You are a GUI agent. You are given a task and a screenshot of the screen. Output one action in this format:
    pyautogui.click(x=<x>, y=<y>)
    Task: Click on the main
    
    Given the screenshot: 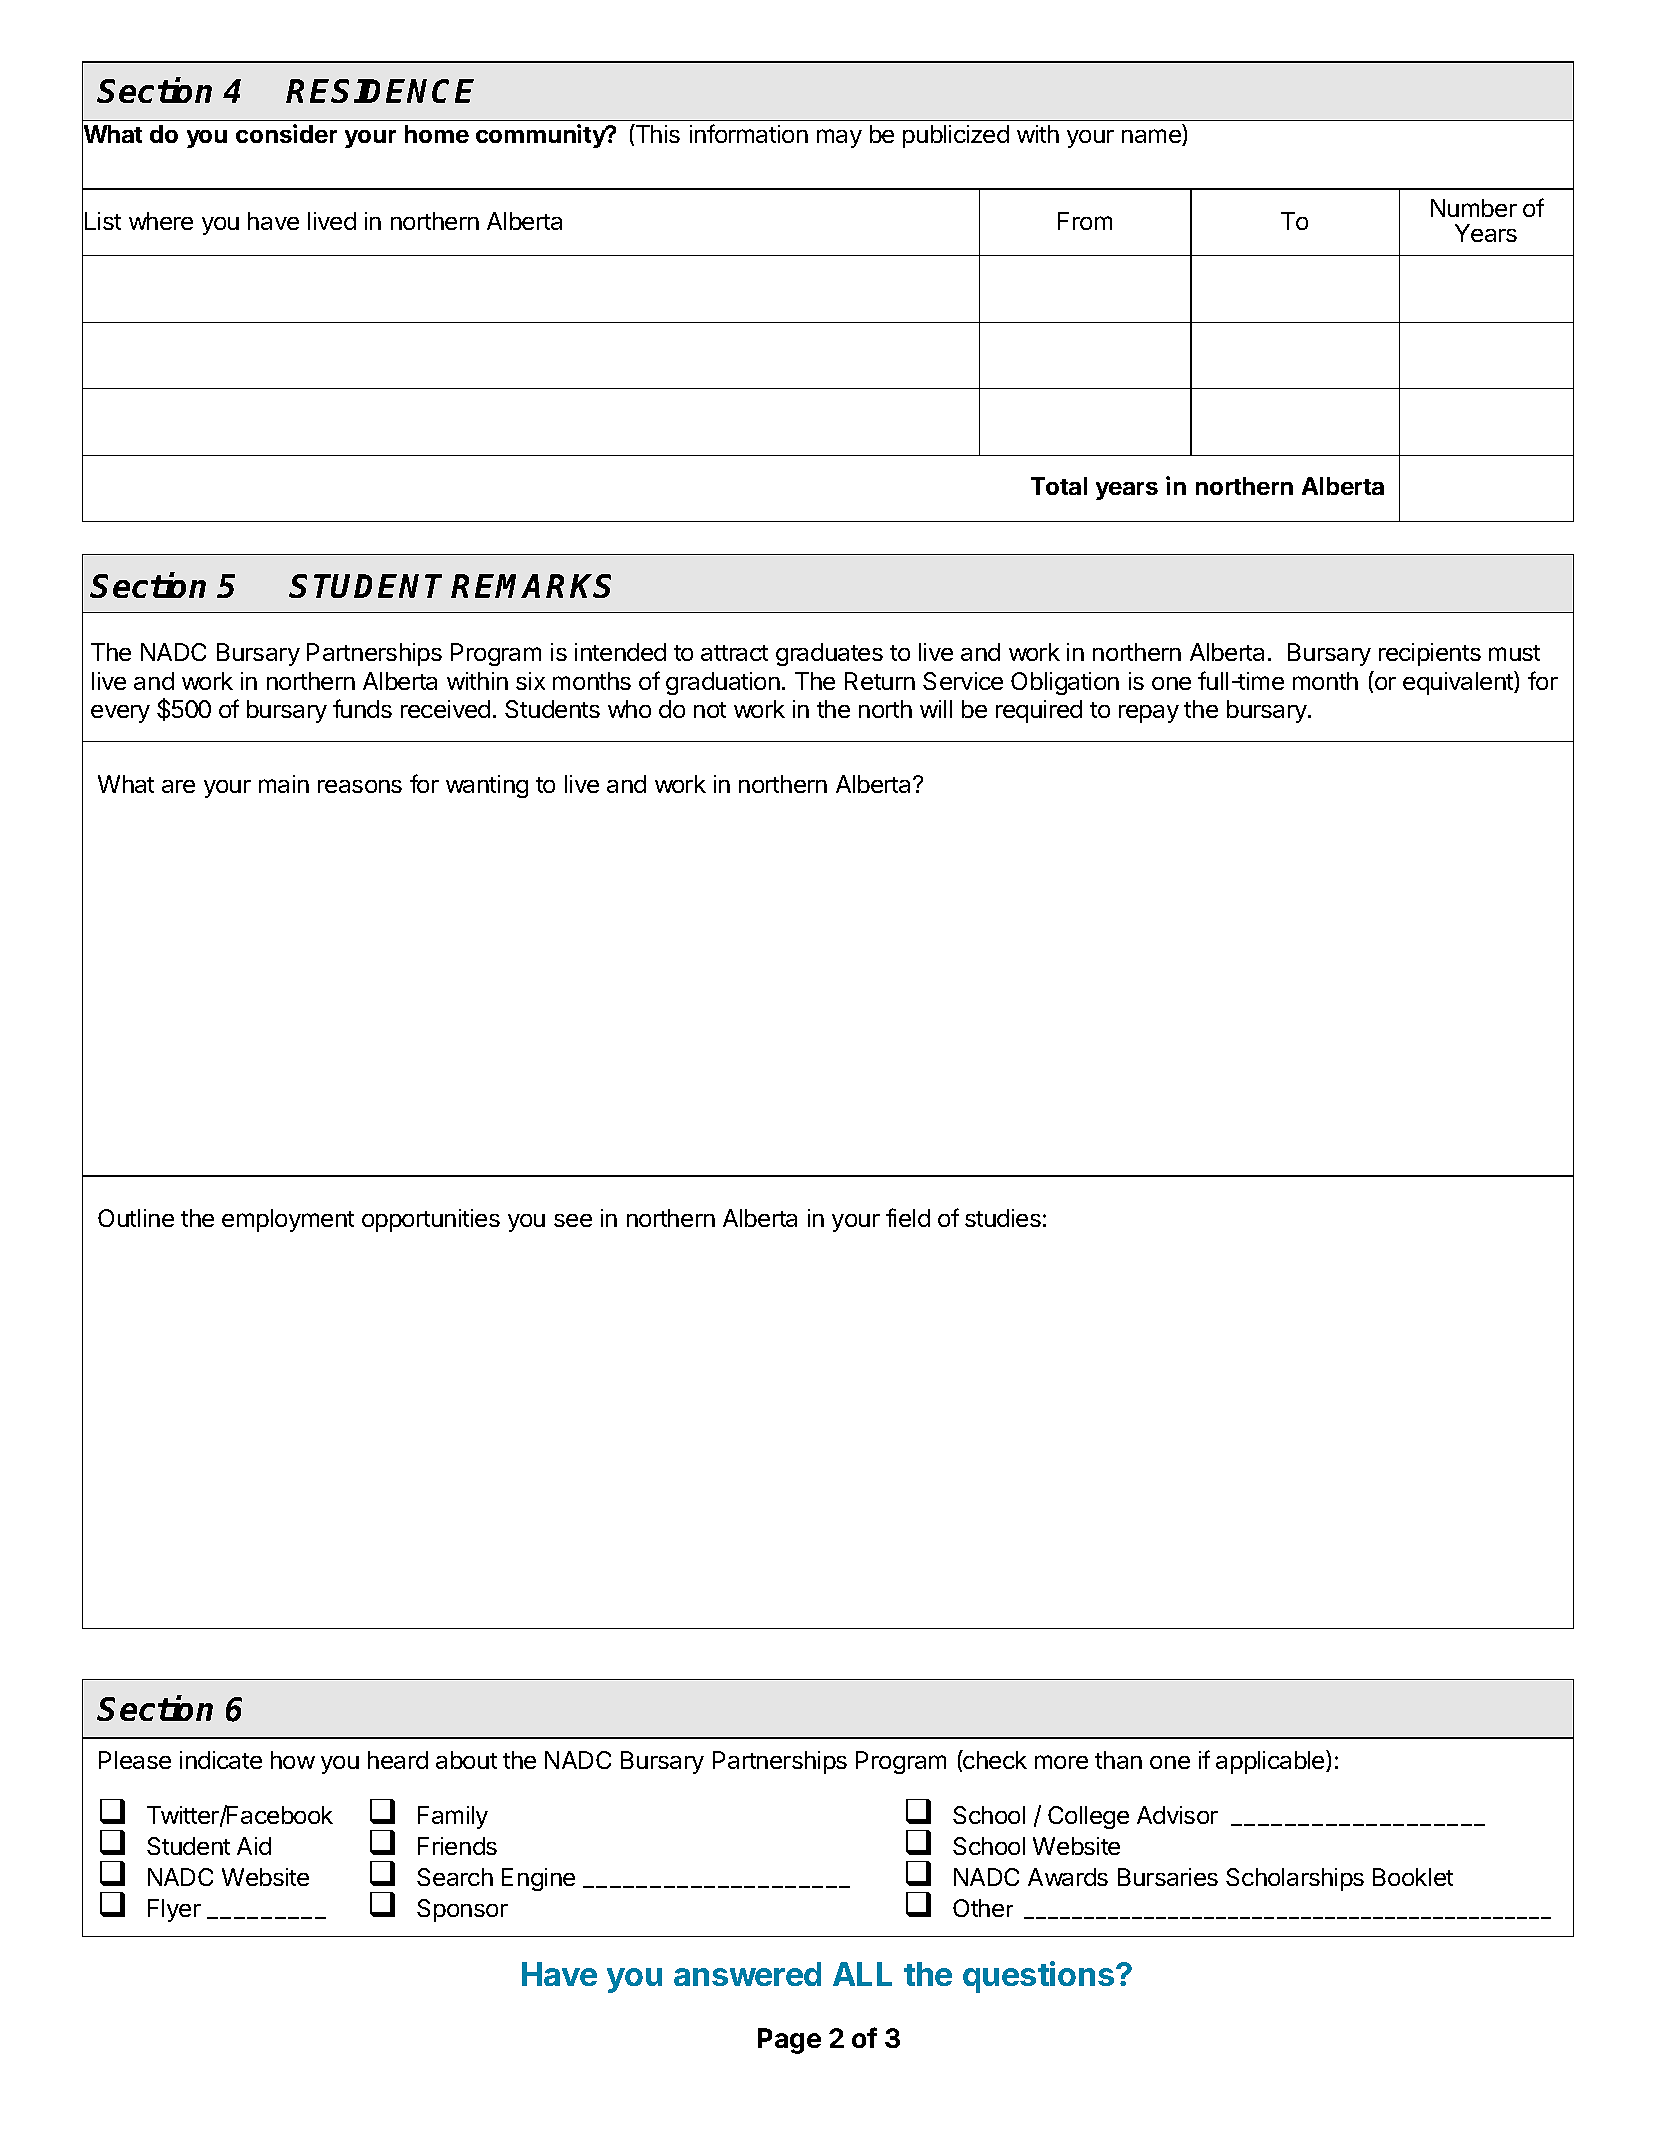 What is the action you would take?
    pyautogui.click(x=284, y=784)
